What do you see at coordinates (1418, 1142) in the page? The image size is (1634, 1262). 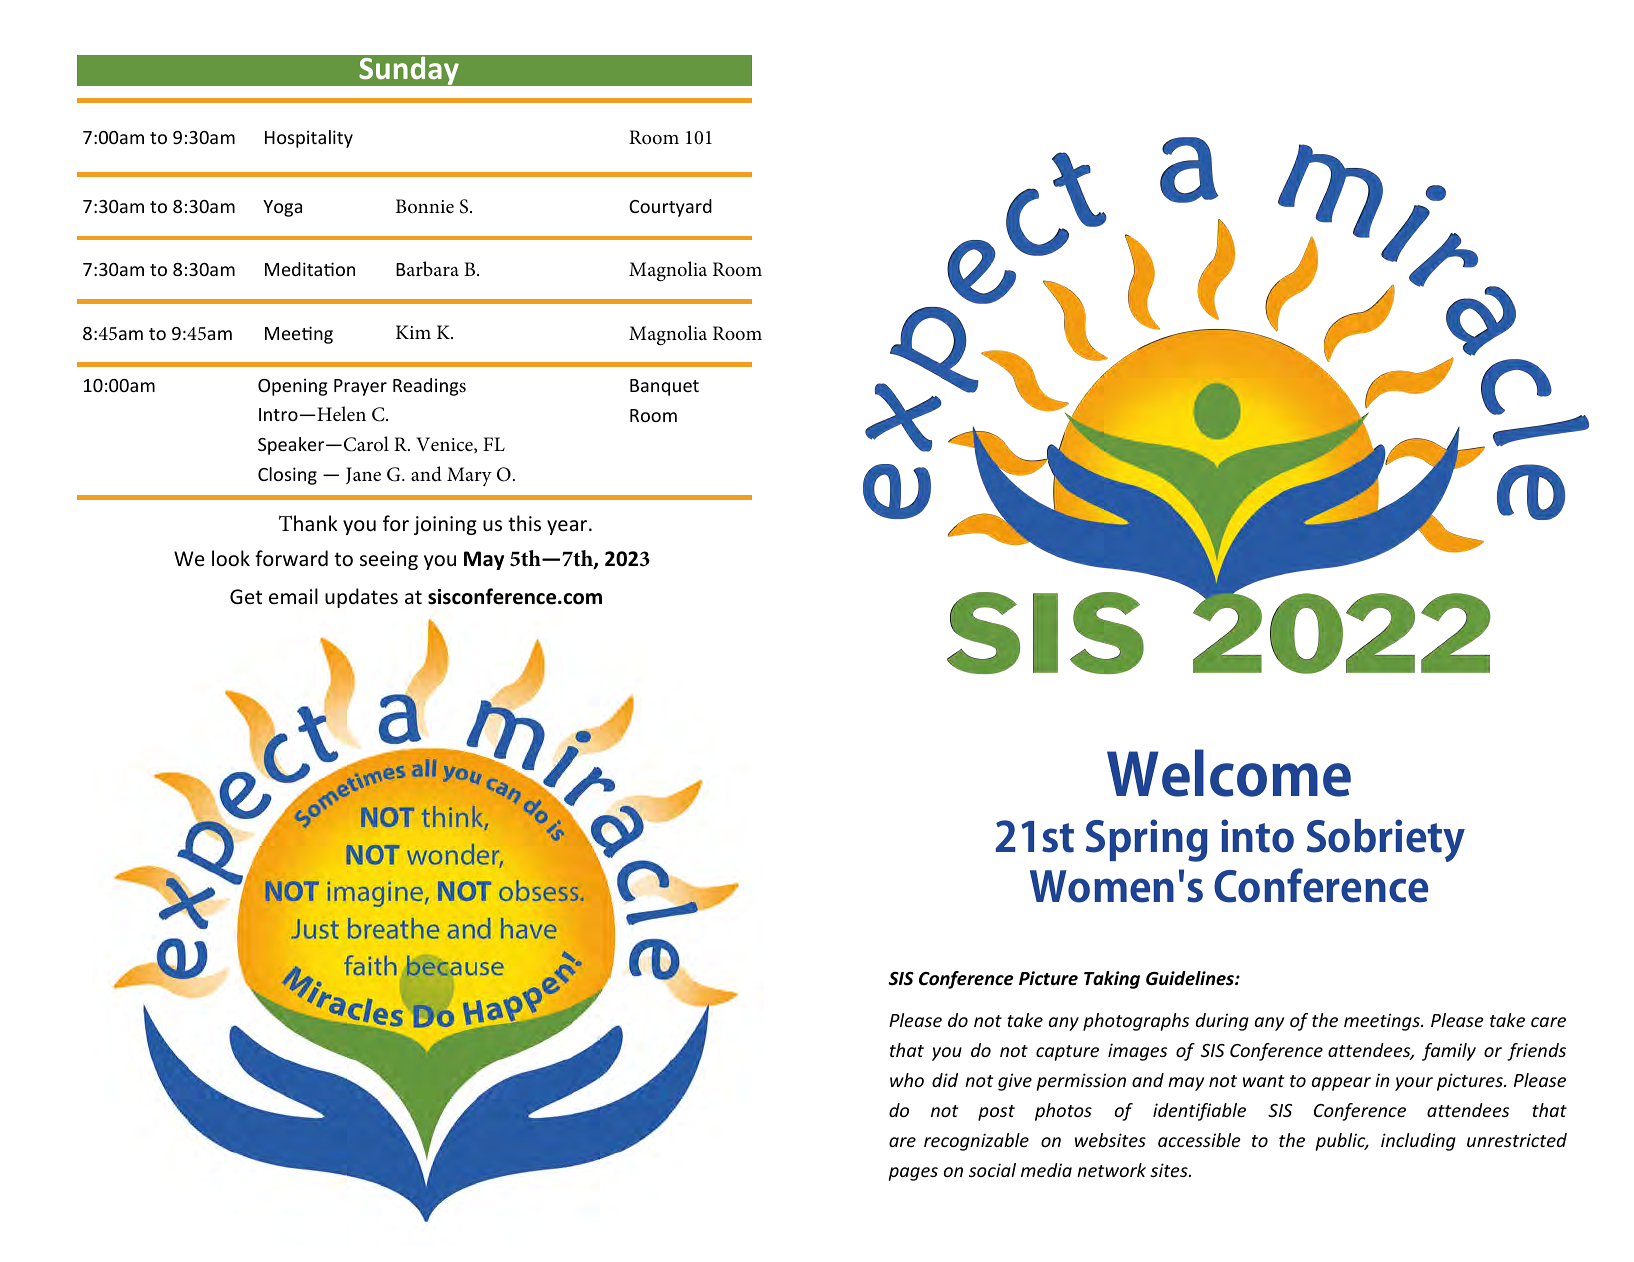 I see `including` at bounding box center [1418, 1142].
